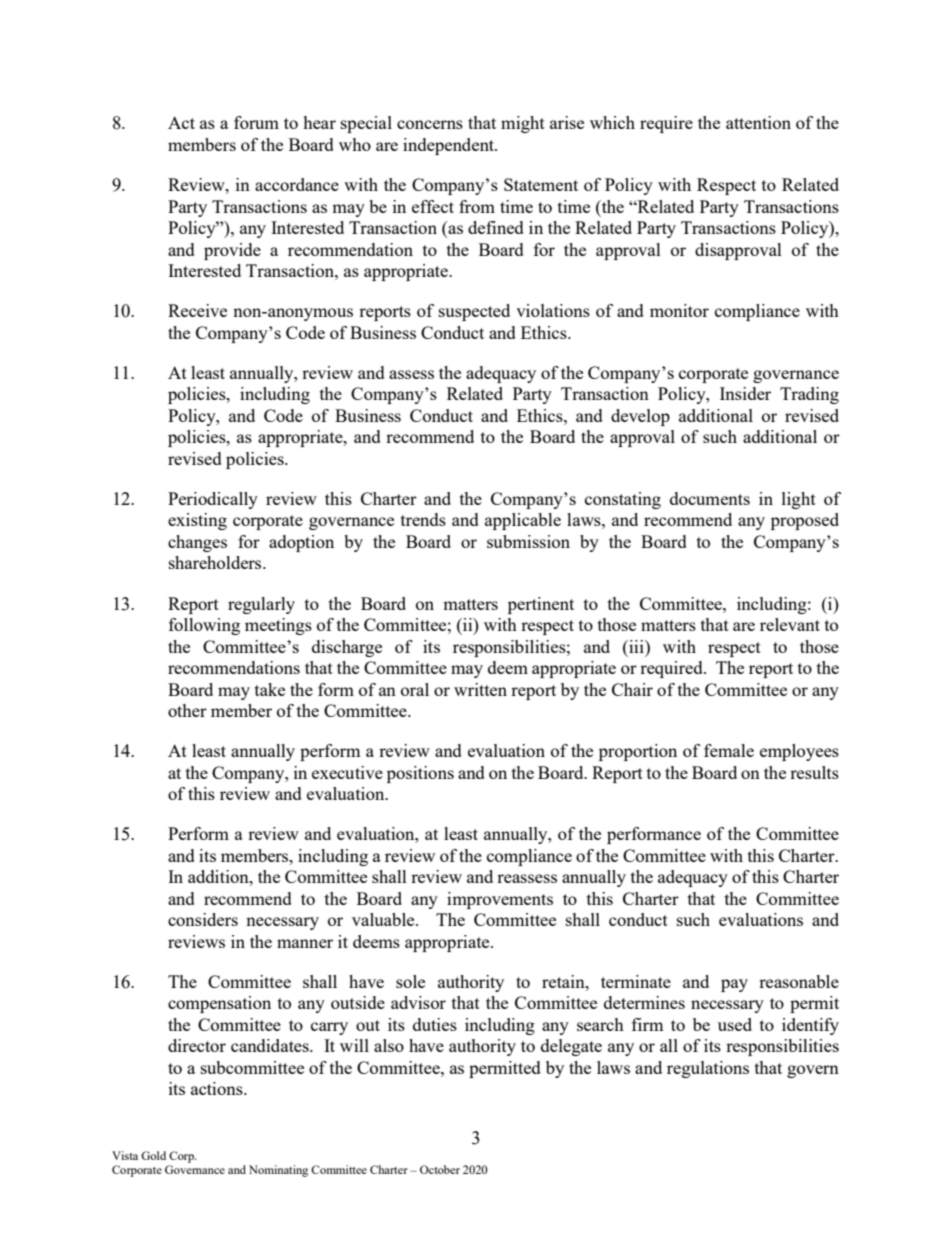 Image resolution: width=952 pixels, height=1233 pixels. I want to click on attention, so click(758, 122).
